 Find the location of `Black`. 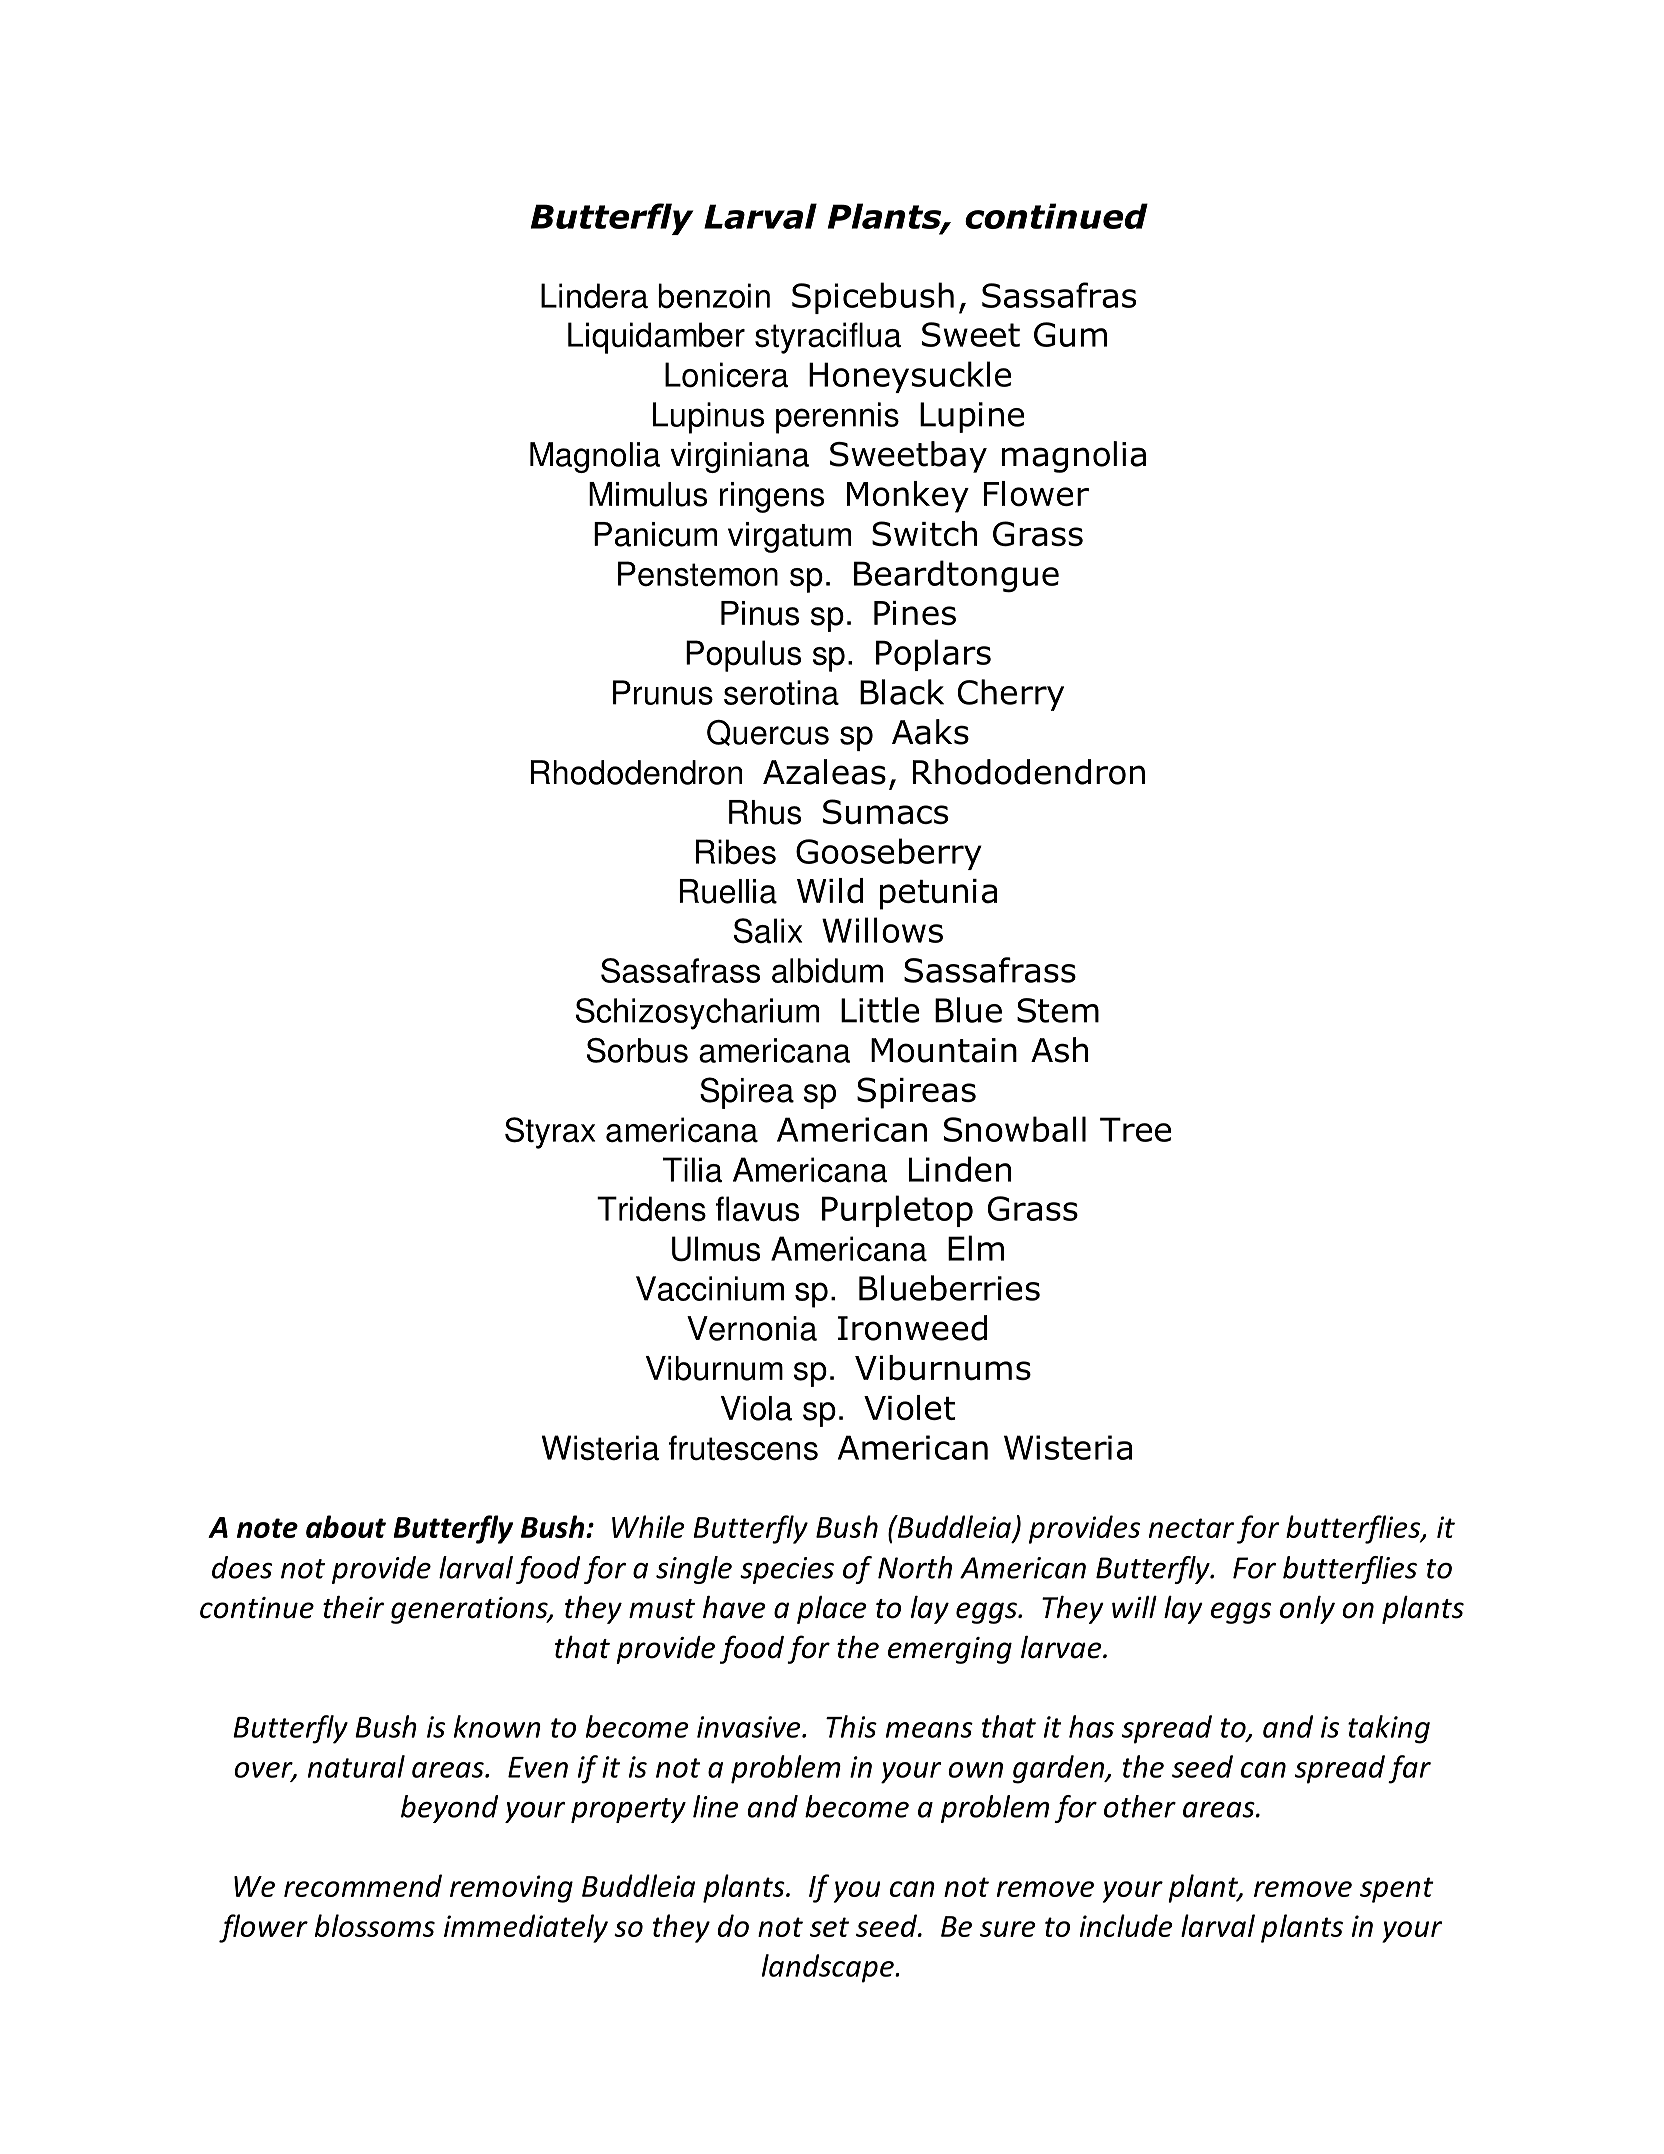

Black is located at coordinates (902, 692).
